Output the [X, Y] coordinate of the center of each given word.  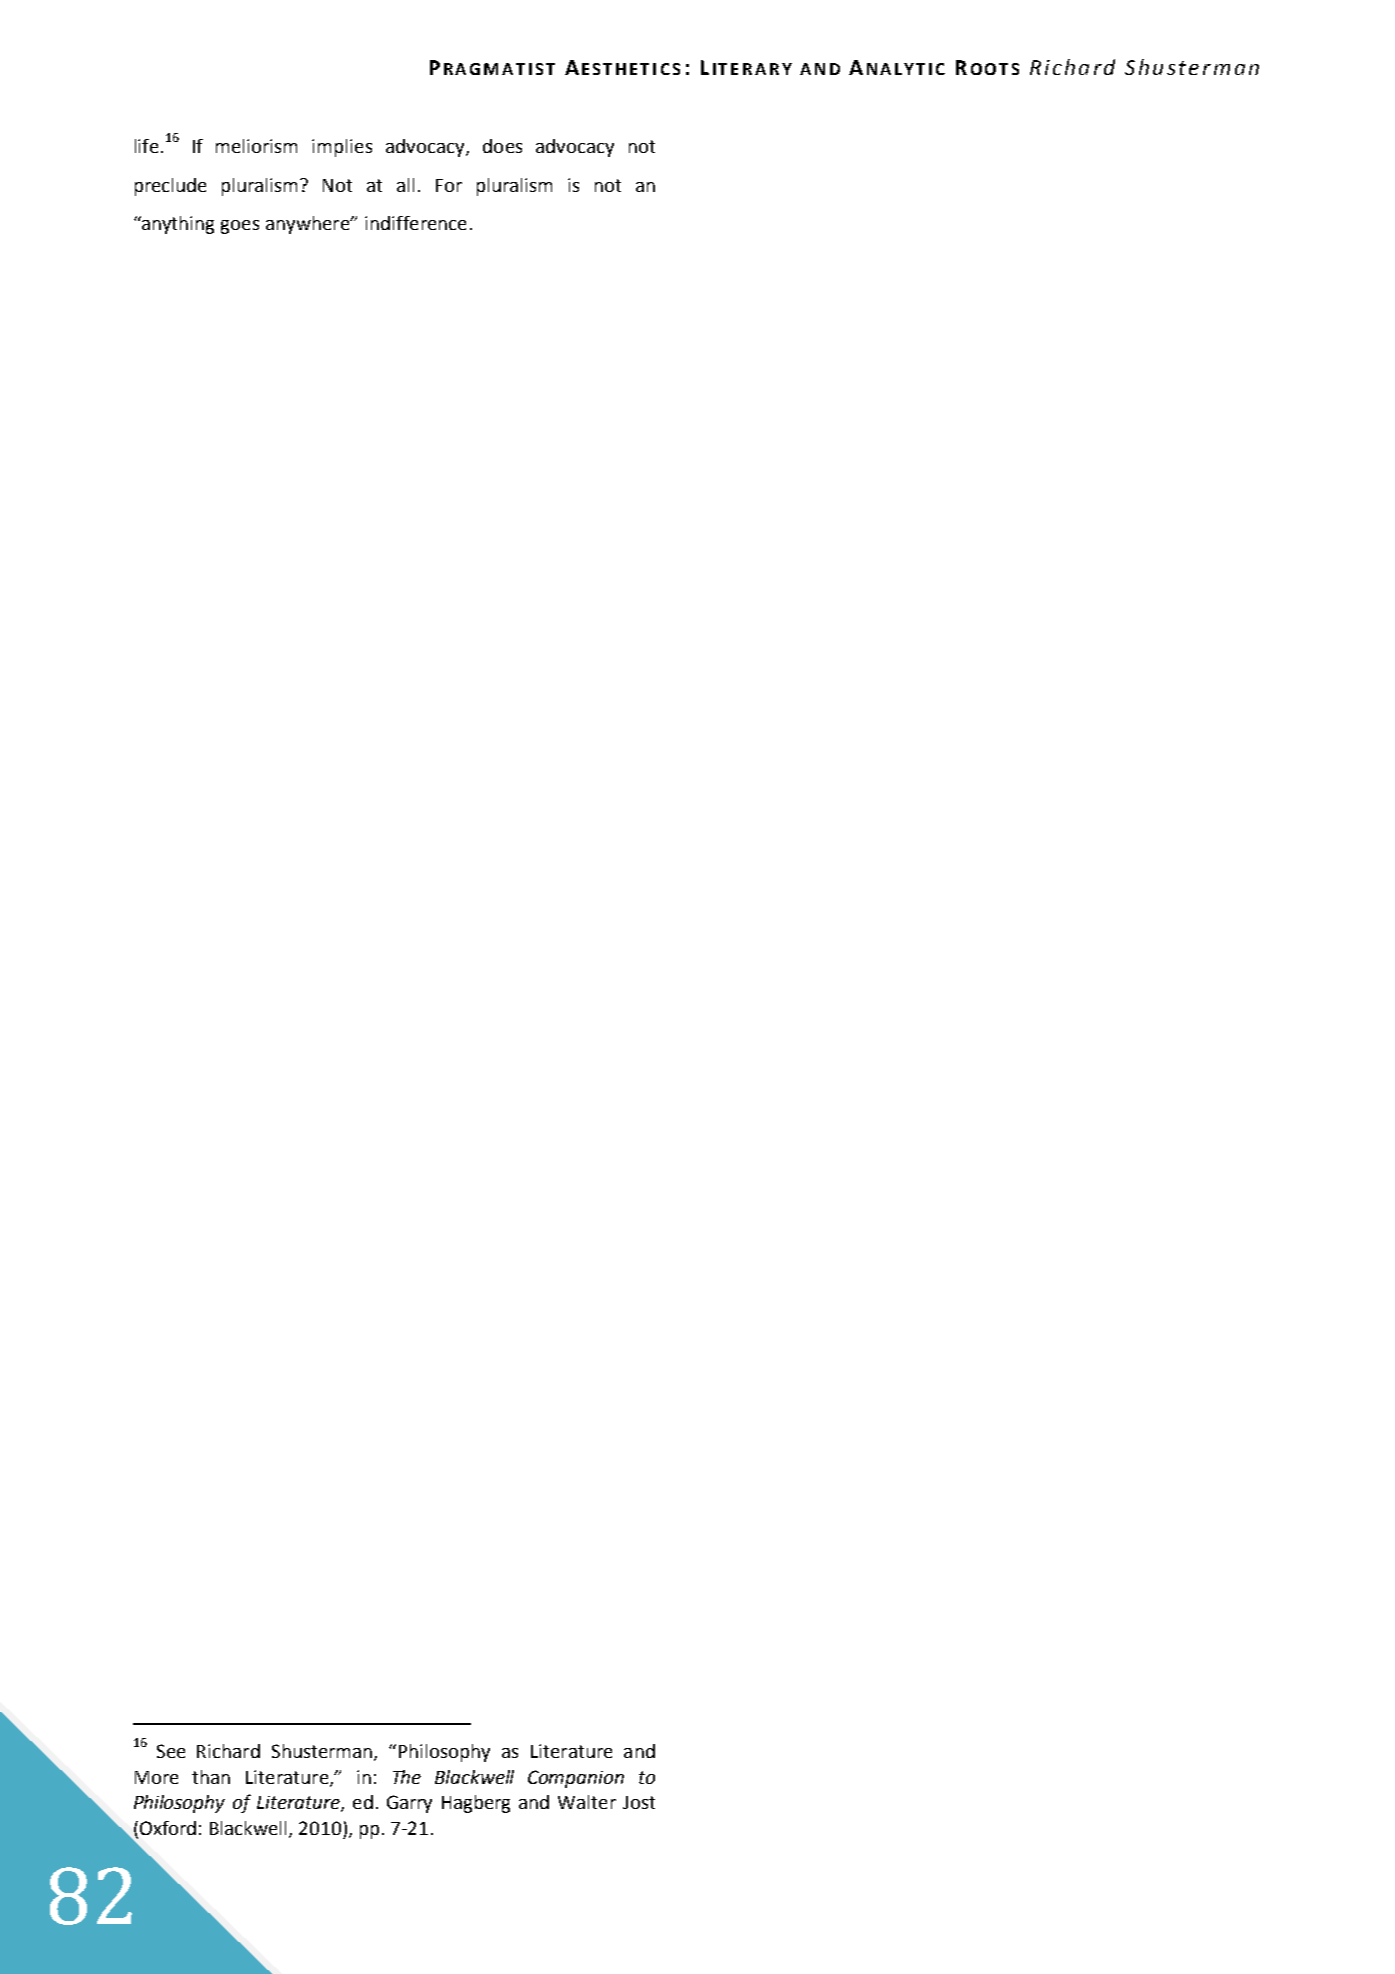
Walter [587, 1802]
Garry [409, 1804]
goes [240, 227]
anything [177, 225]
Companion [576, 1779]
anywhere [309, 225]
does [502, 146]
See [171, 1751]
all [405, 185]
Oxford [168, 1828]
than [211, 1777]
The [407, 1777]
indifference [415, 223]
